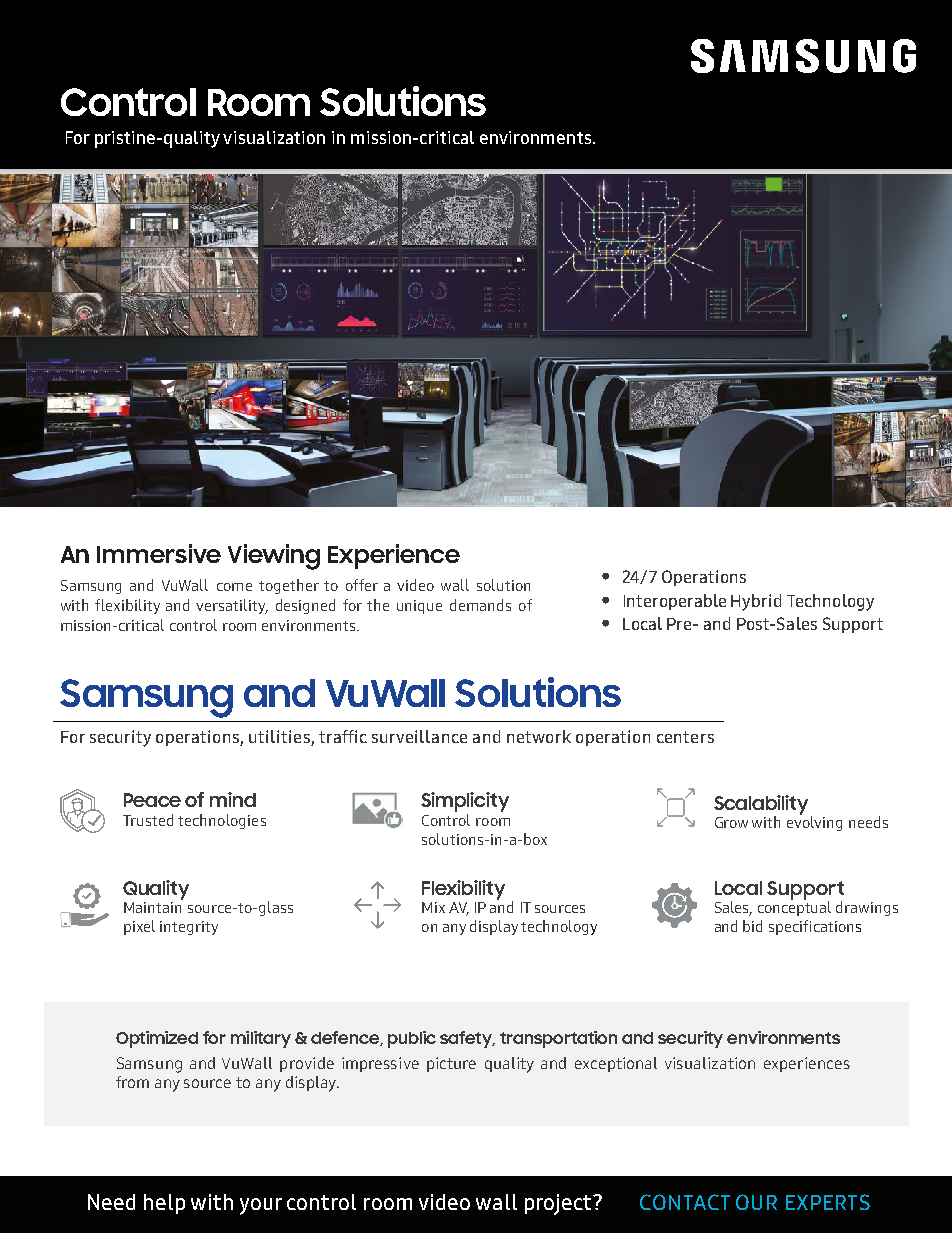 The image size is (952, 1233). What do you see at coordinates (234, 587) in the image?
I see `come` at bounding box center [234, 587].
